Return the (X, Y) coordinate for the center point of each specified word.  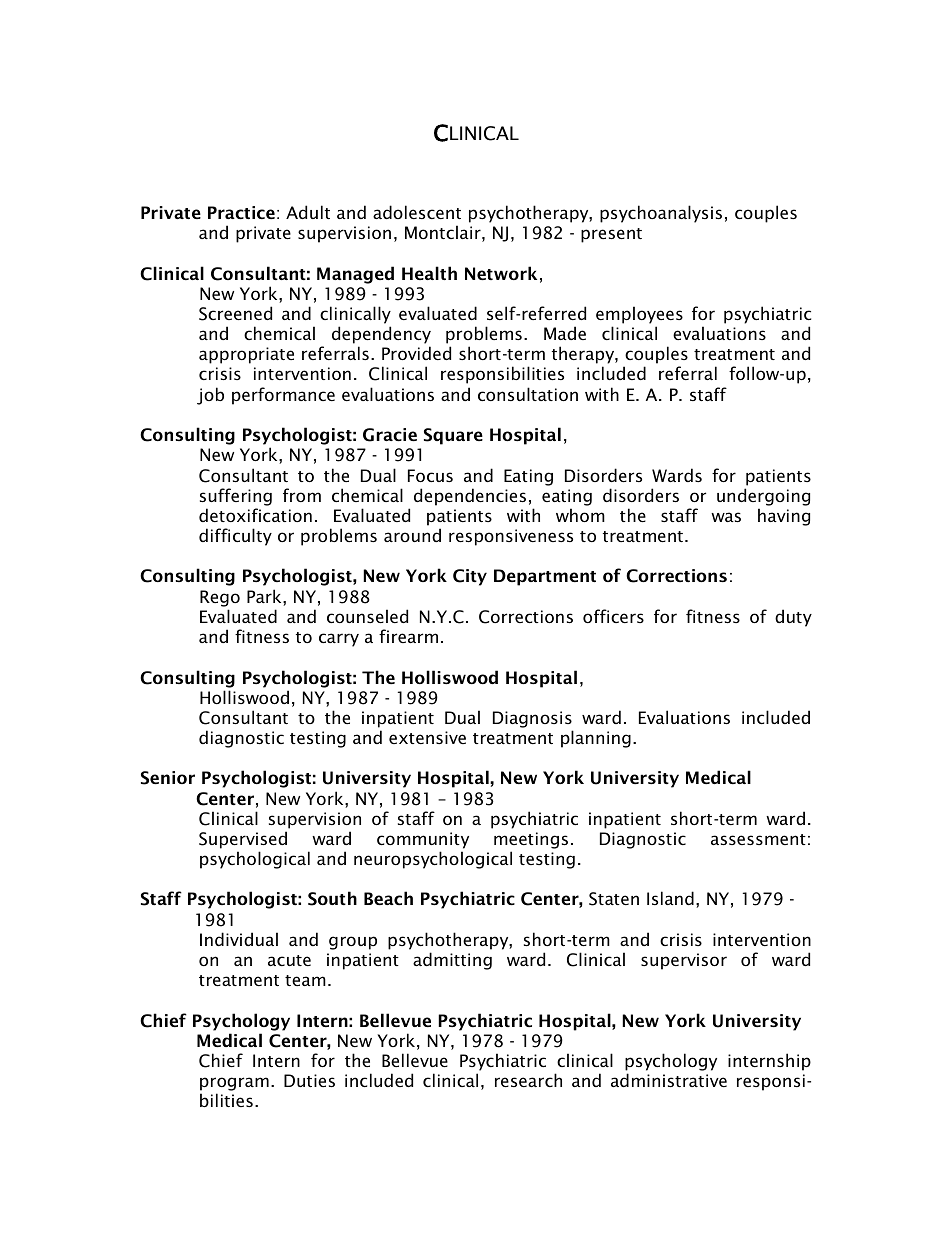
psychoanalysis (661, 214)
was (726, 517)
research (528, 1080)
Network (501, 273)
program (234, 1085)
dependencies (470, 497)
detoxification (255, 515)
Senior (168, 778)
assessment (758, 839)
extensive (427, 737)
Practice (241, 212)
